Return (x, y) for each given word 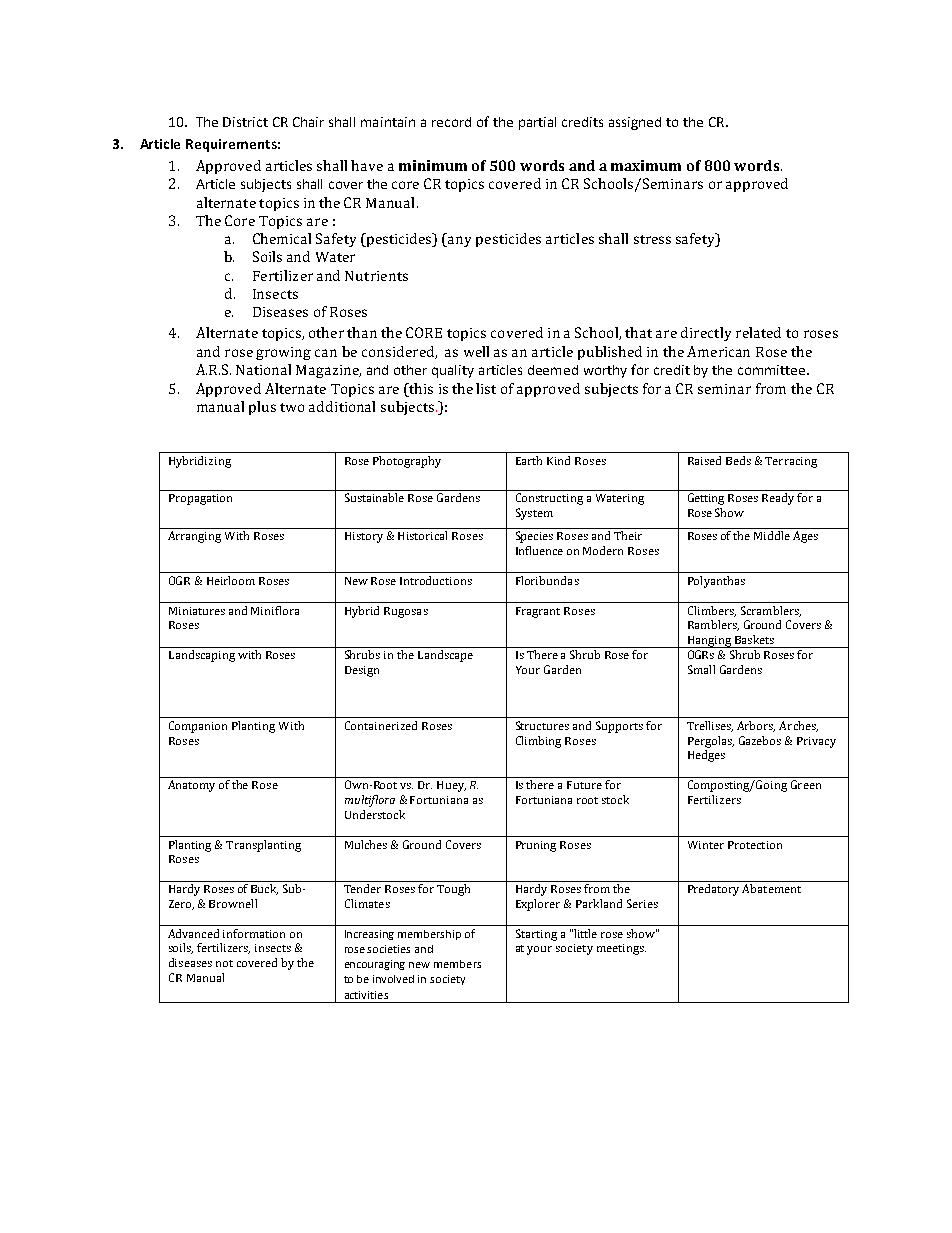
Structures (542, 725)
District (245, 122)
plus (262, 408)
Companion (198, 727)
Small (701, 669)
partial (537, 123)
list (486, 388)
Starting (536, 935)
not (224, 963)
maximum (646, 165)
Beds (738, 460)
